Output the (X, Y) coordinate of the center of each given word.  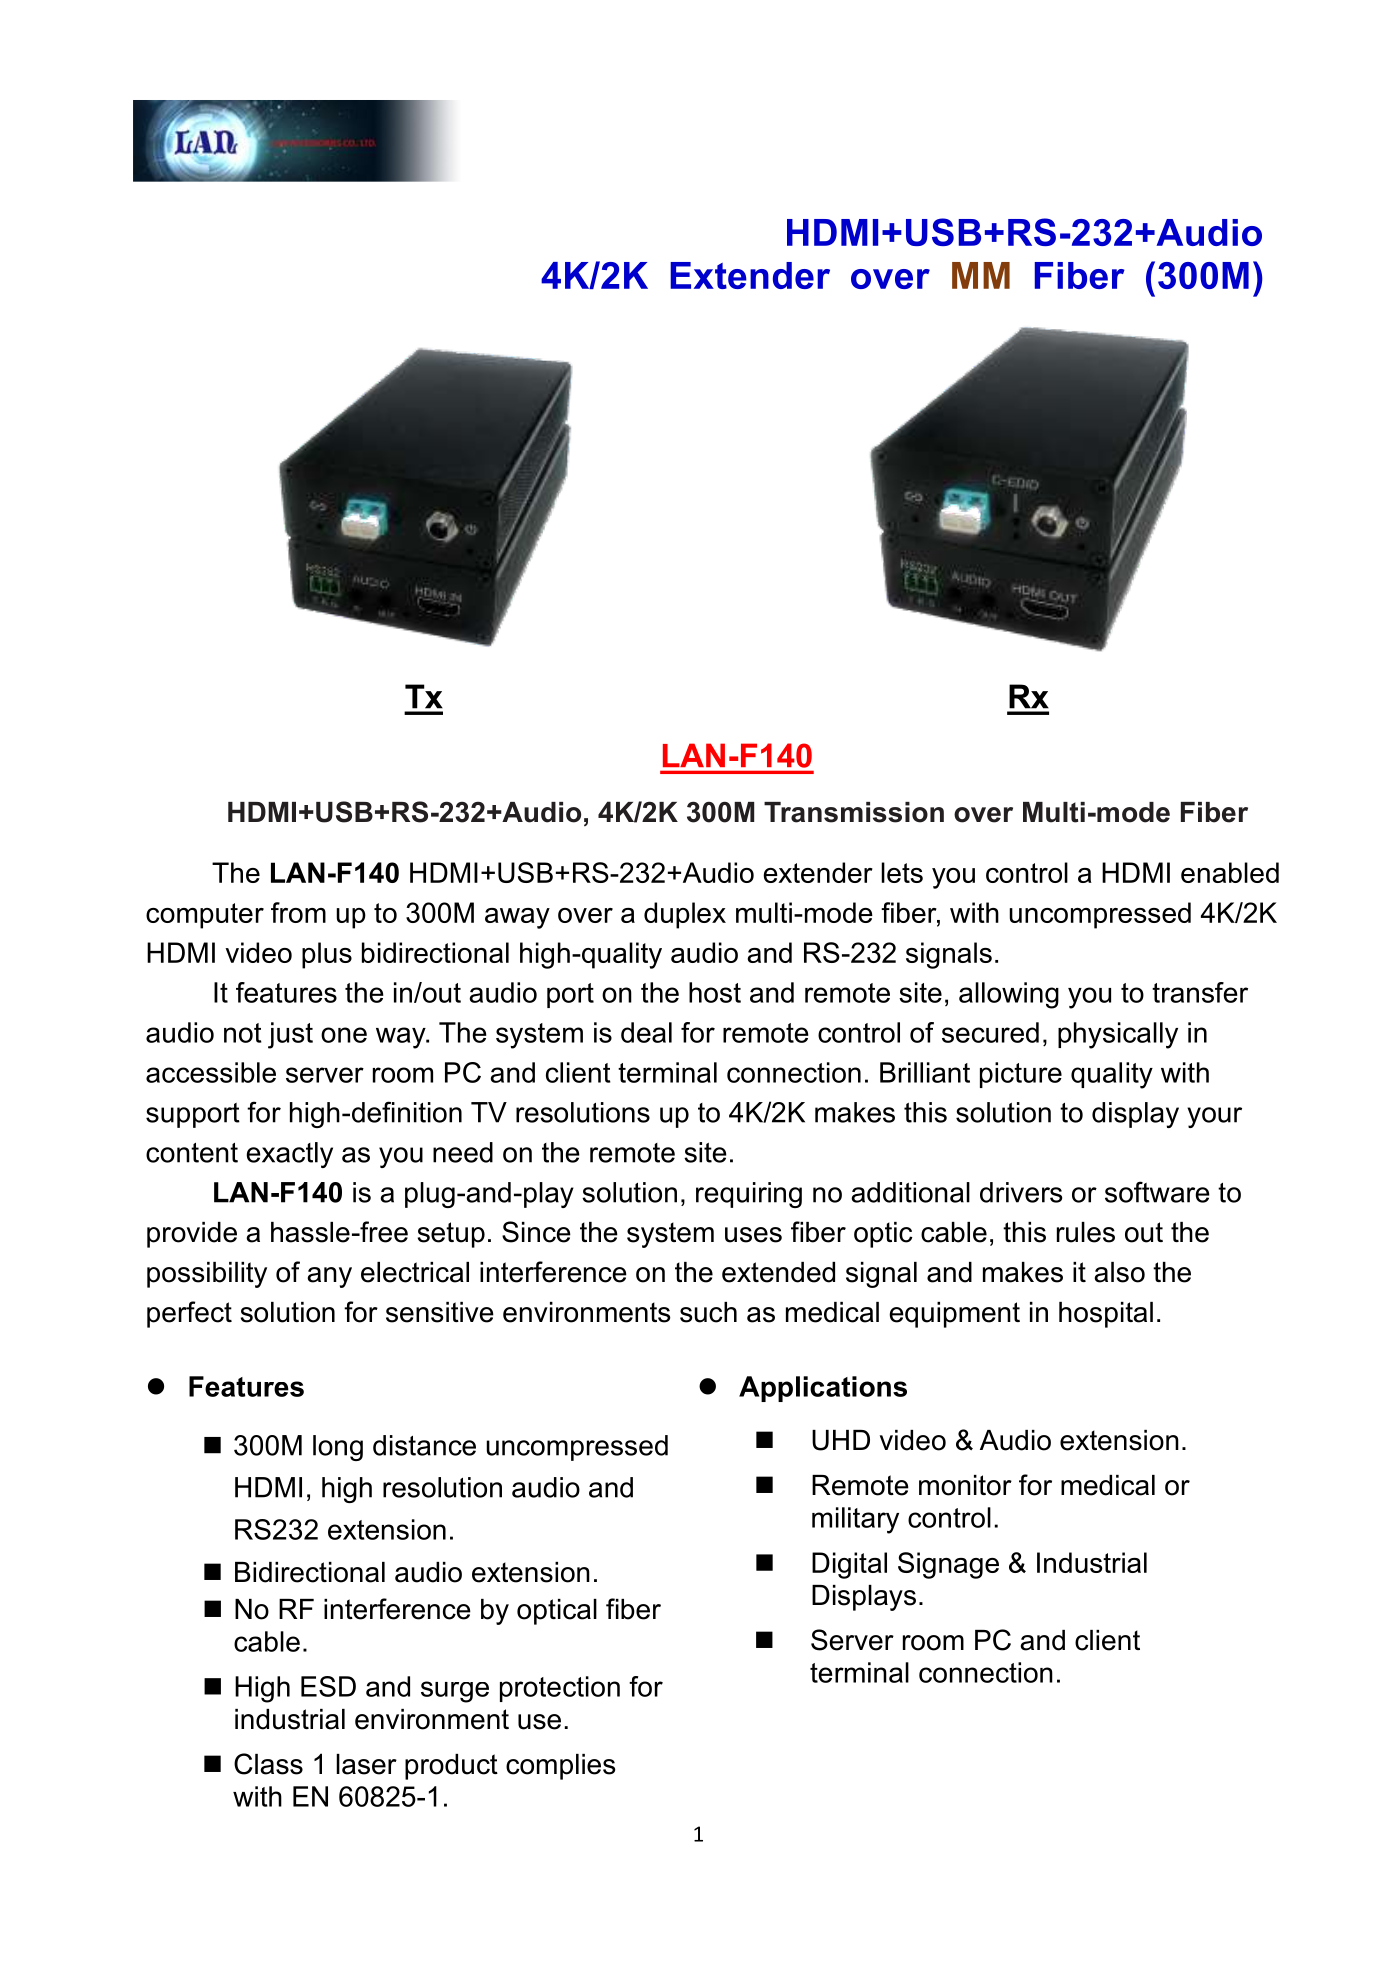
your (1214, 1117)
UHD (841, 1440)
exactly (290, 1155)
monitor (965, 1485)
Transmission (854, 812)
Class (268, 1764)
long (338, 1448)
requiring (749, 1195)
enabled (1230, 872)
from (298, 912)
